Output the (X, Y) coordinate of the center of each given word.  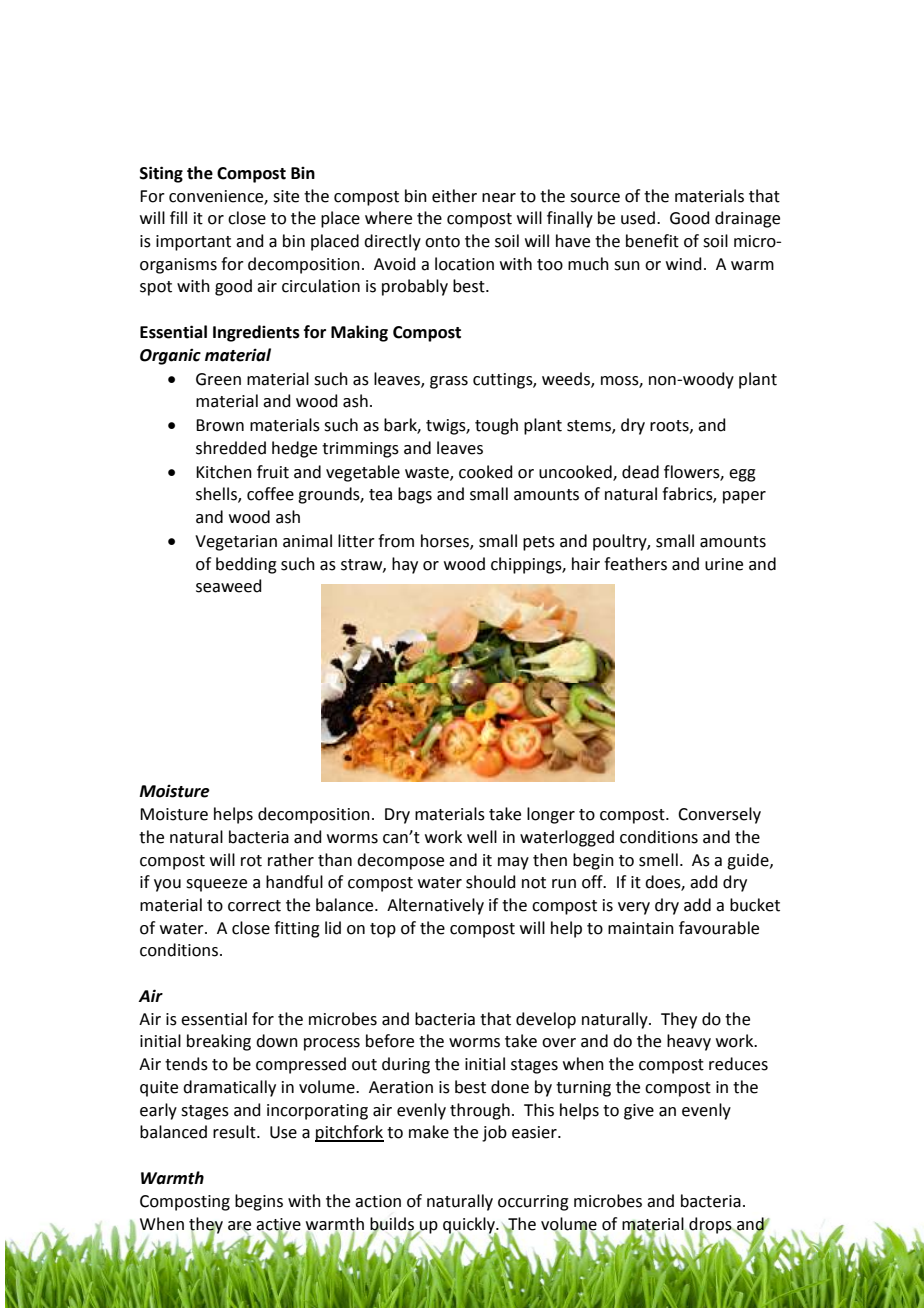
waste (428, 473)
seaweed (229, 586)
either (454, 196)
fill (178, 217)
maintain (641, 928)
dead (640, 472)
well (482, 837)
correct (254, 906)
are (239, 1226)
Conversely (719, 815)
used (638, 218)
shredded (231, 448)
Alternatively (435, 906)
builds (392, 1224)
